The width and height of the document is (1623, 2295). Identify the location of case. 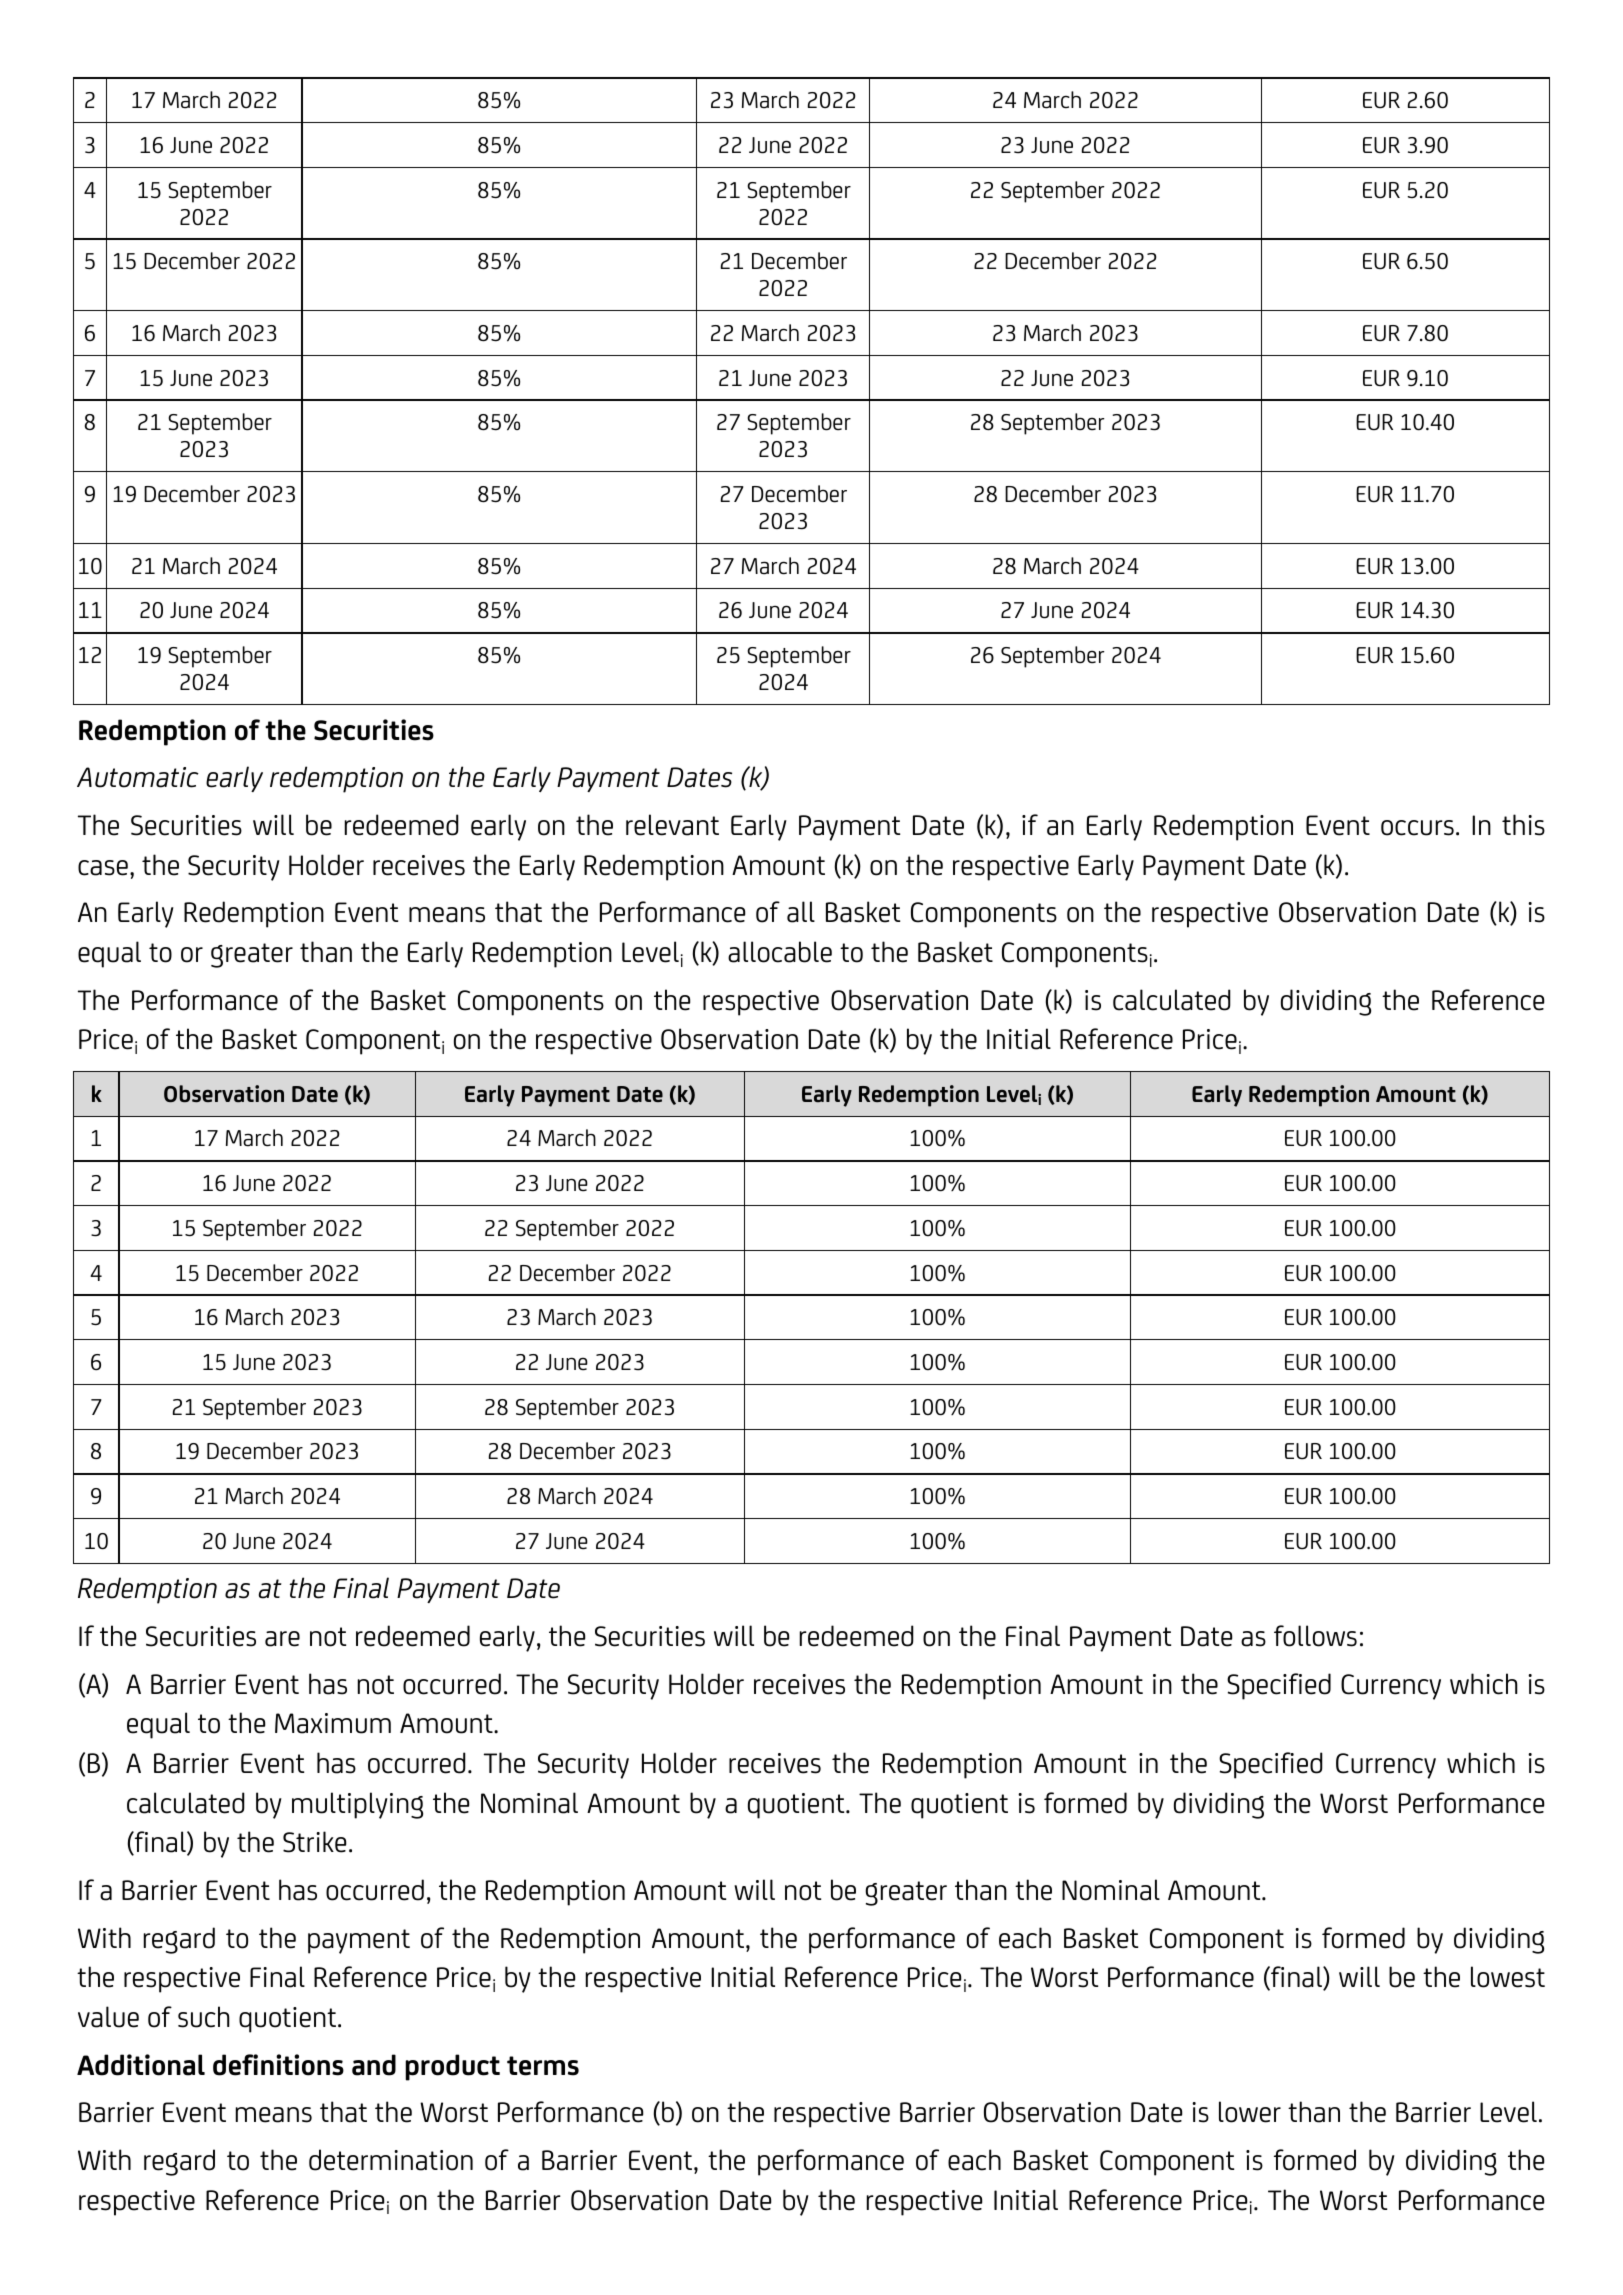
(103, 868).
